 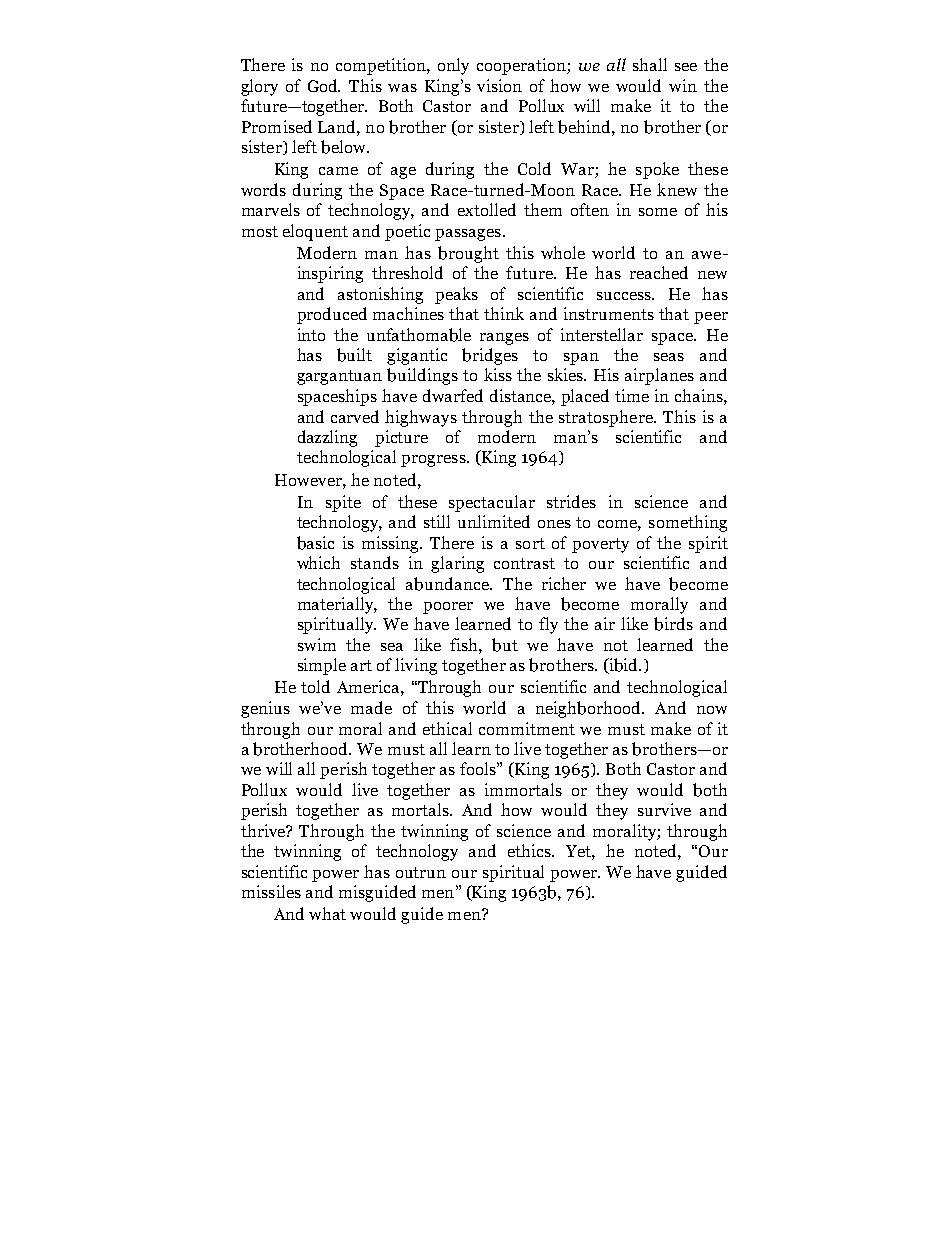 I want to click on poverty, so click(x=600, y=545).
